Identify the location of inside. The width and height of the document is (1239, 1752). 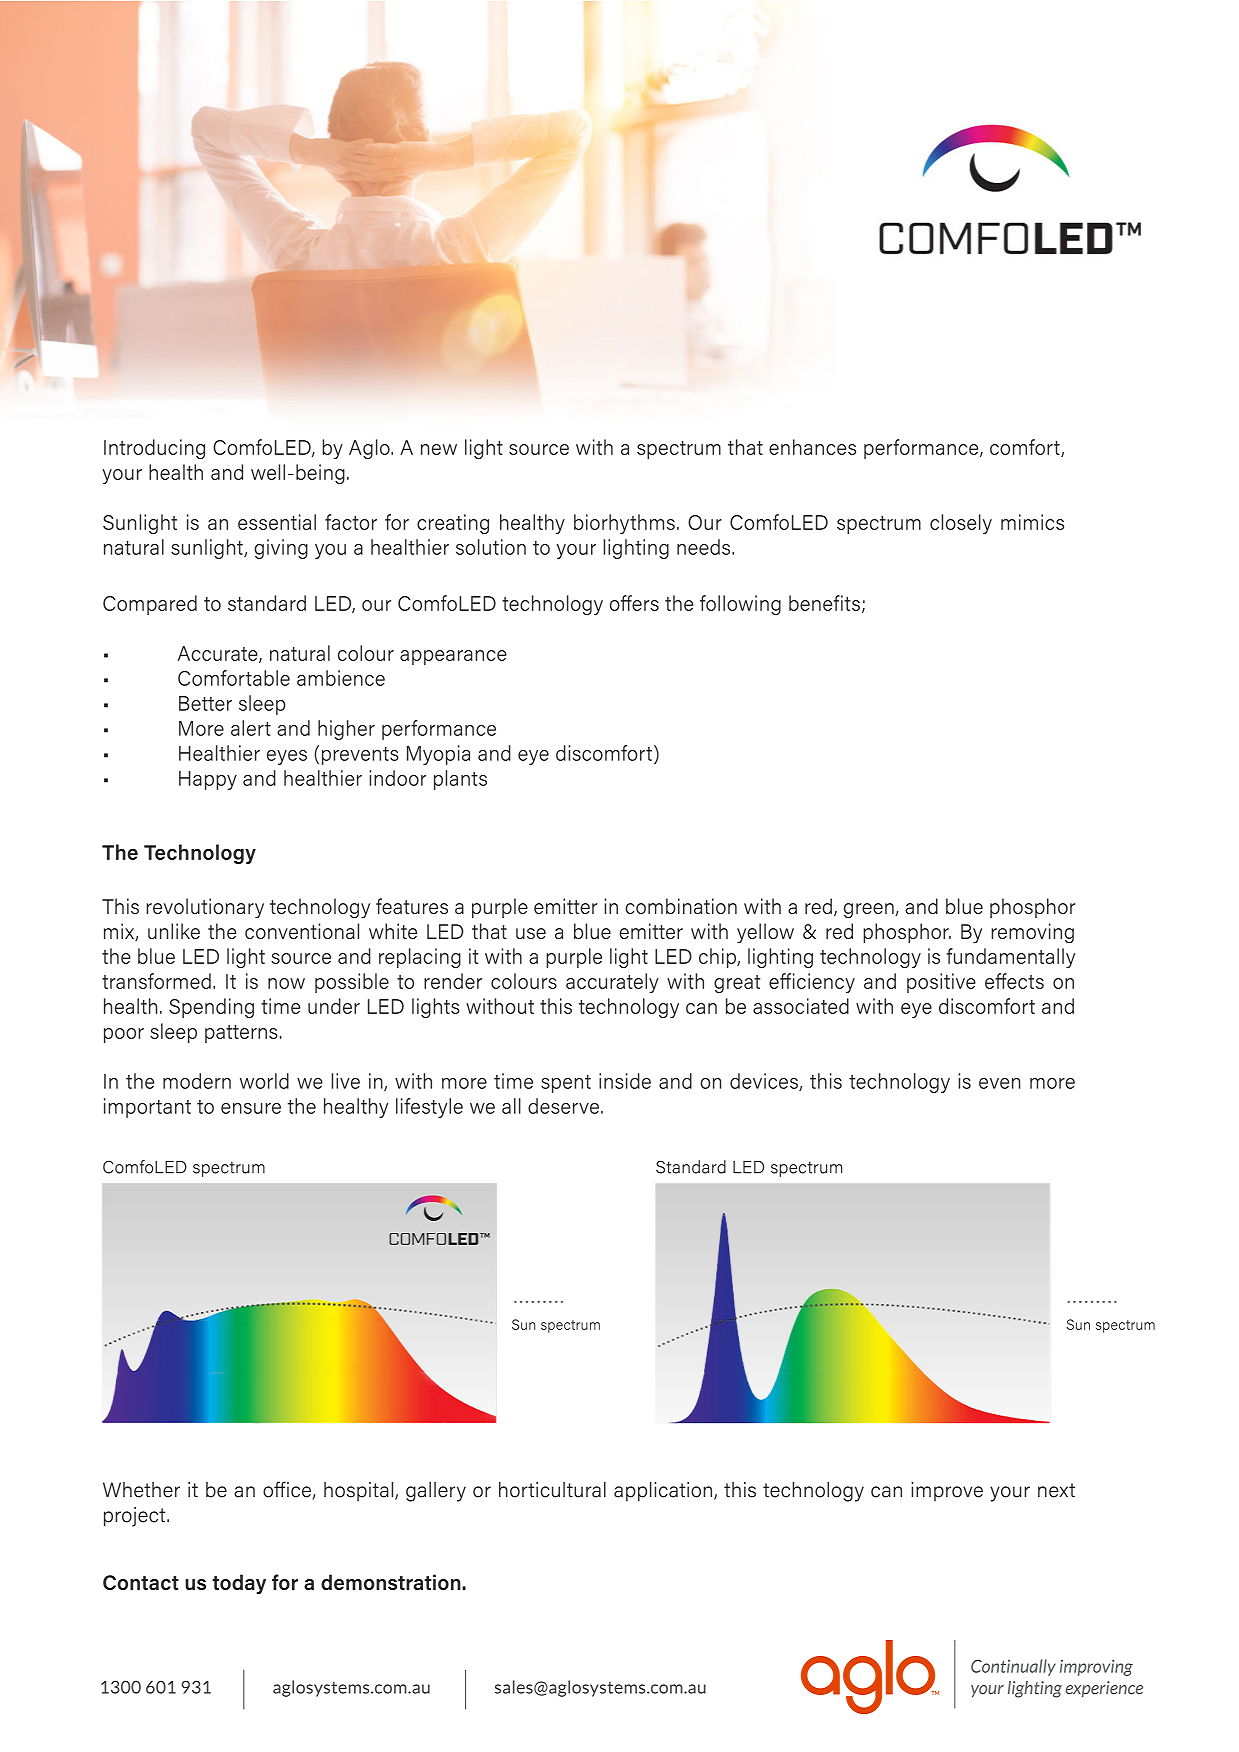
(625, 1081).
